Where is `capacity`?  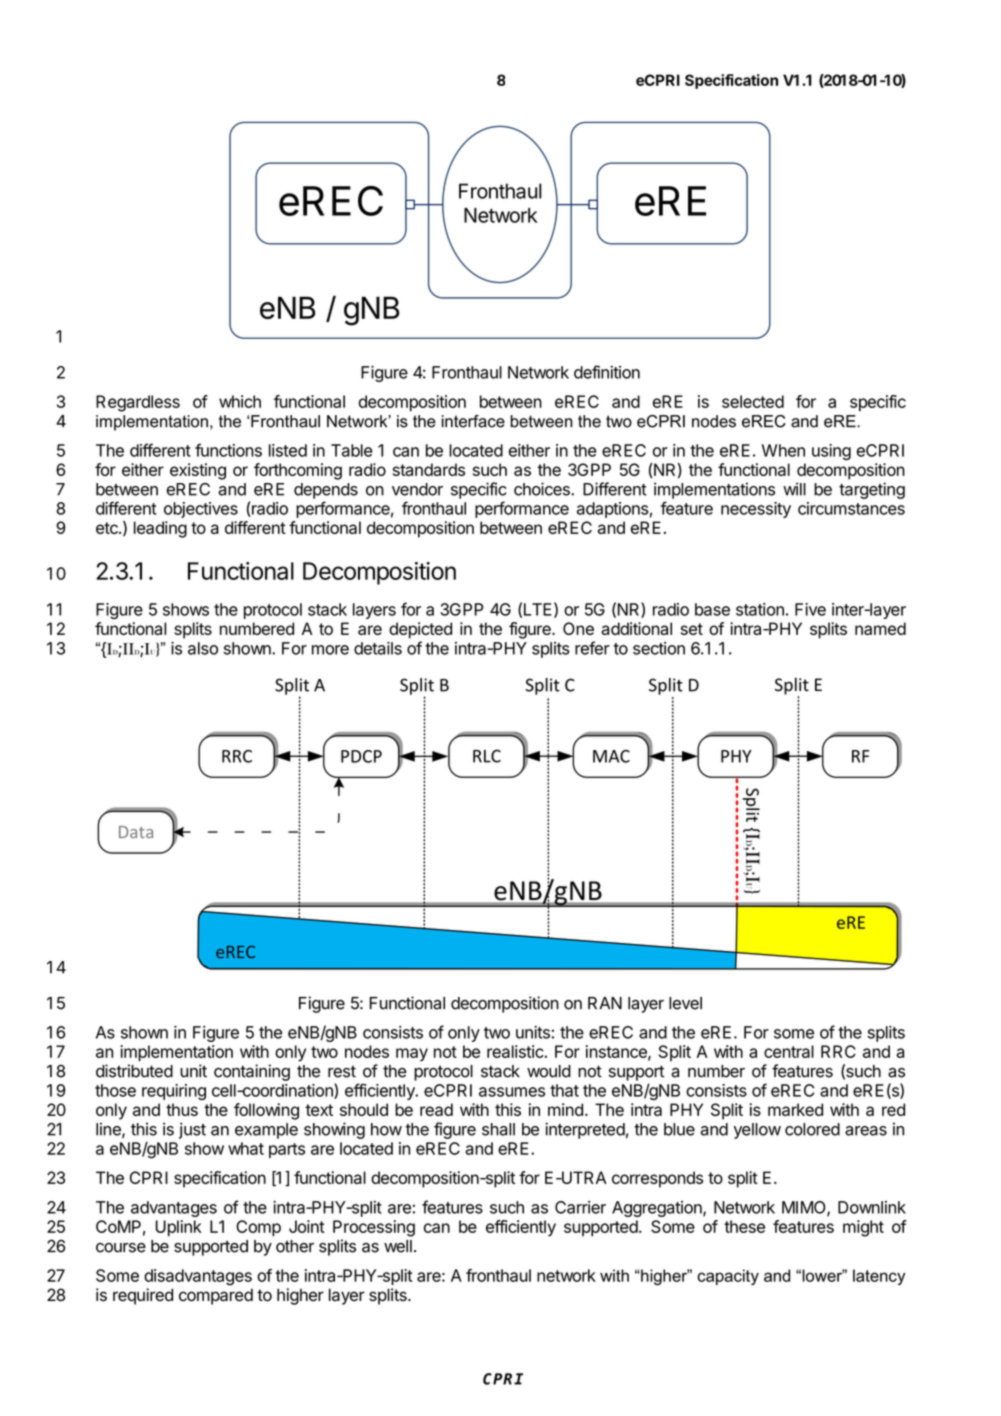
capacity is located at coordinates (728, 1277).
